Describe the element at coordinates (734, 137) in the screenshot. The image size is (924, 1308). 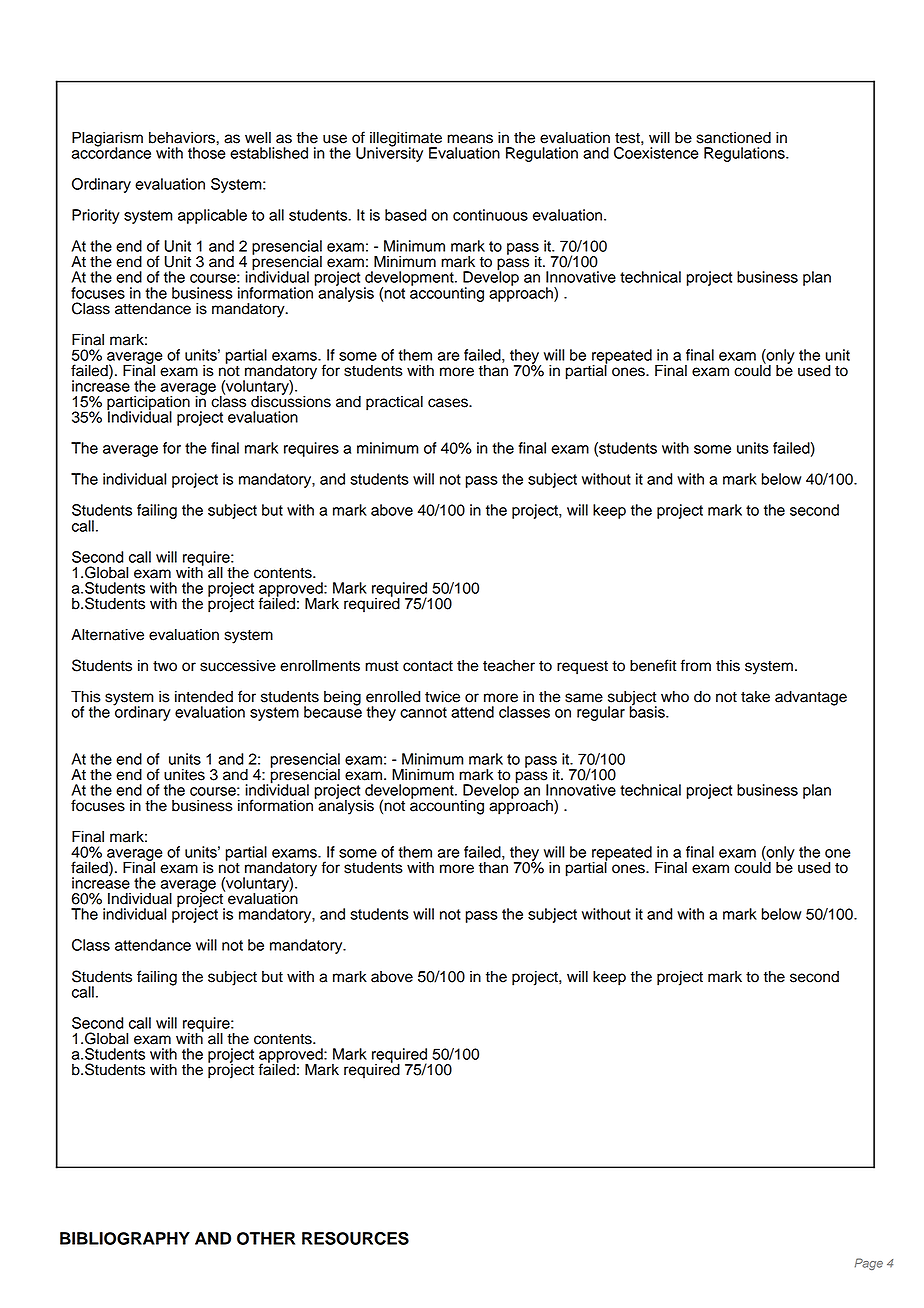
I see `sanctioned` at that location.
